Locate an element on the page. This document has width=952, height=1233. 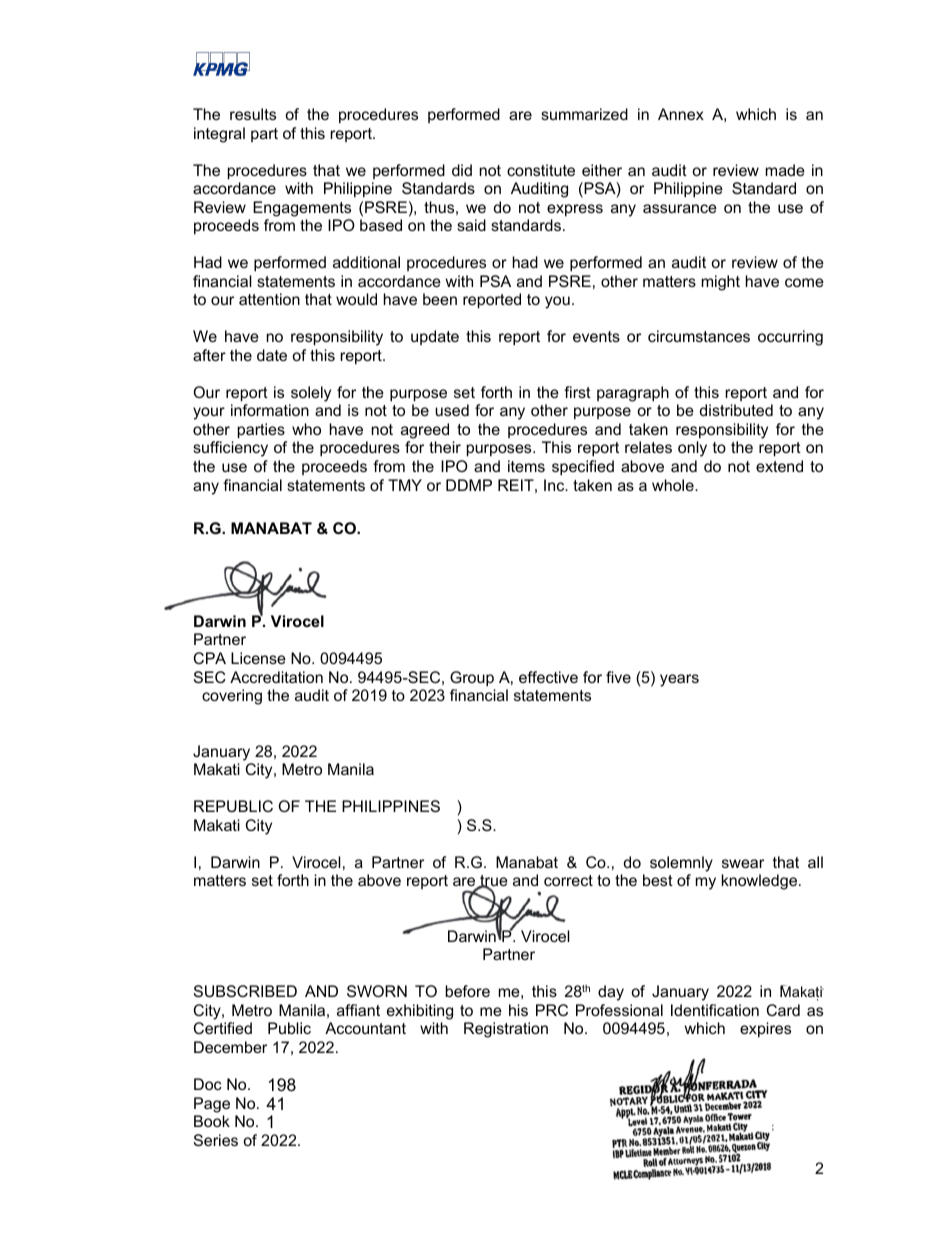
SUBSCRIBED is located at coordinates (245, 991).
